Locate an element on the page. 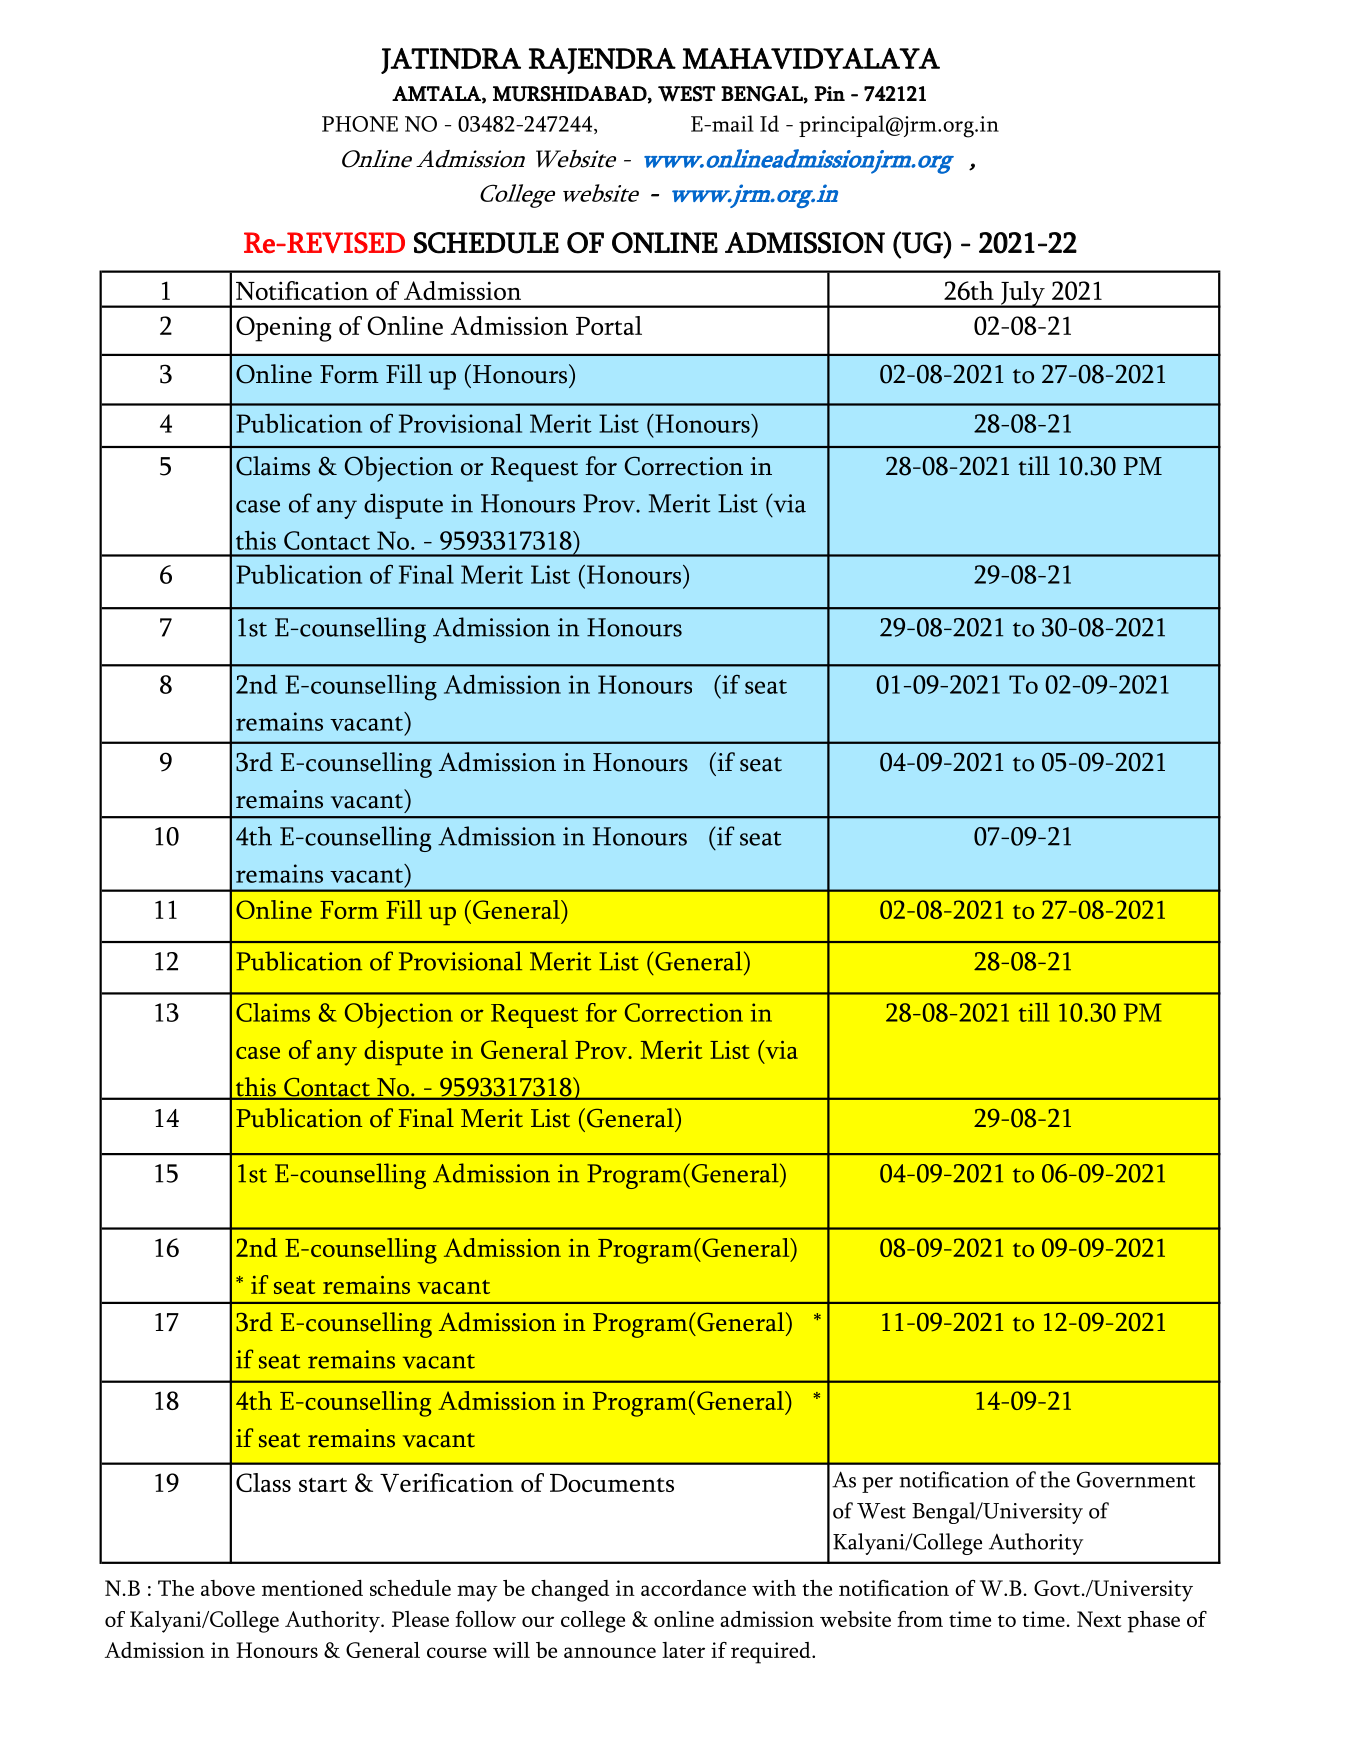  Please is located at coordinates (420, 1619).
